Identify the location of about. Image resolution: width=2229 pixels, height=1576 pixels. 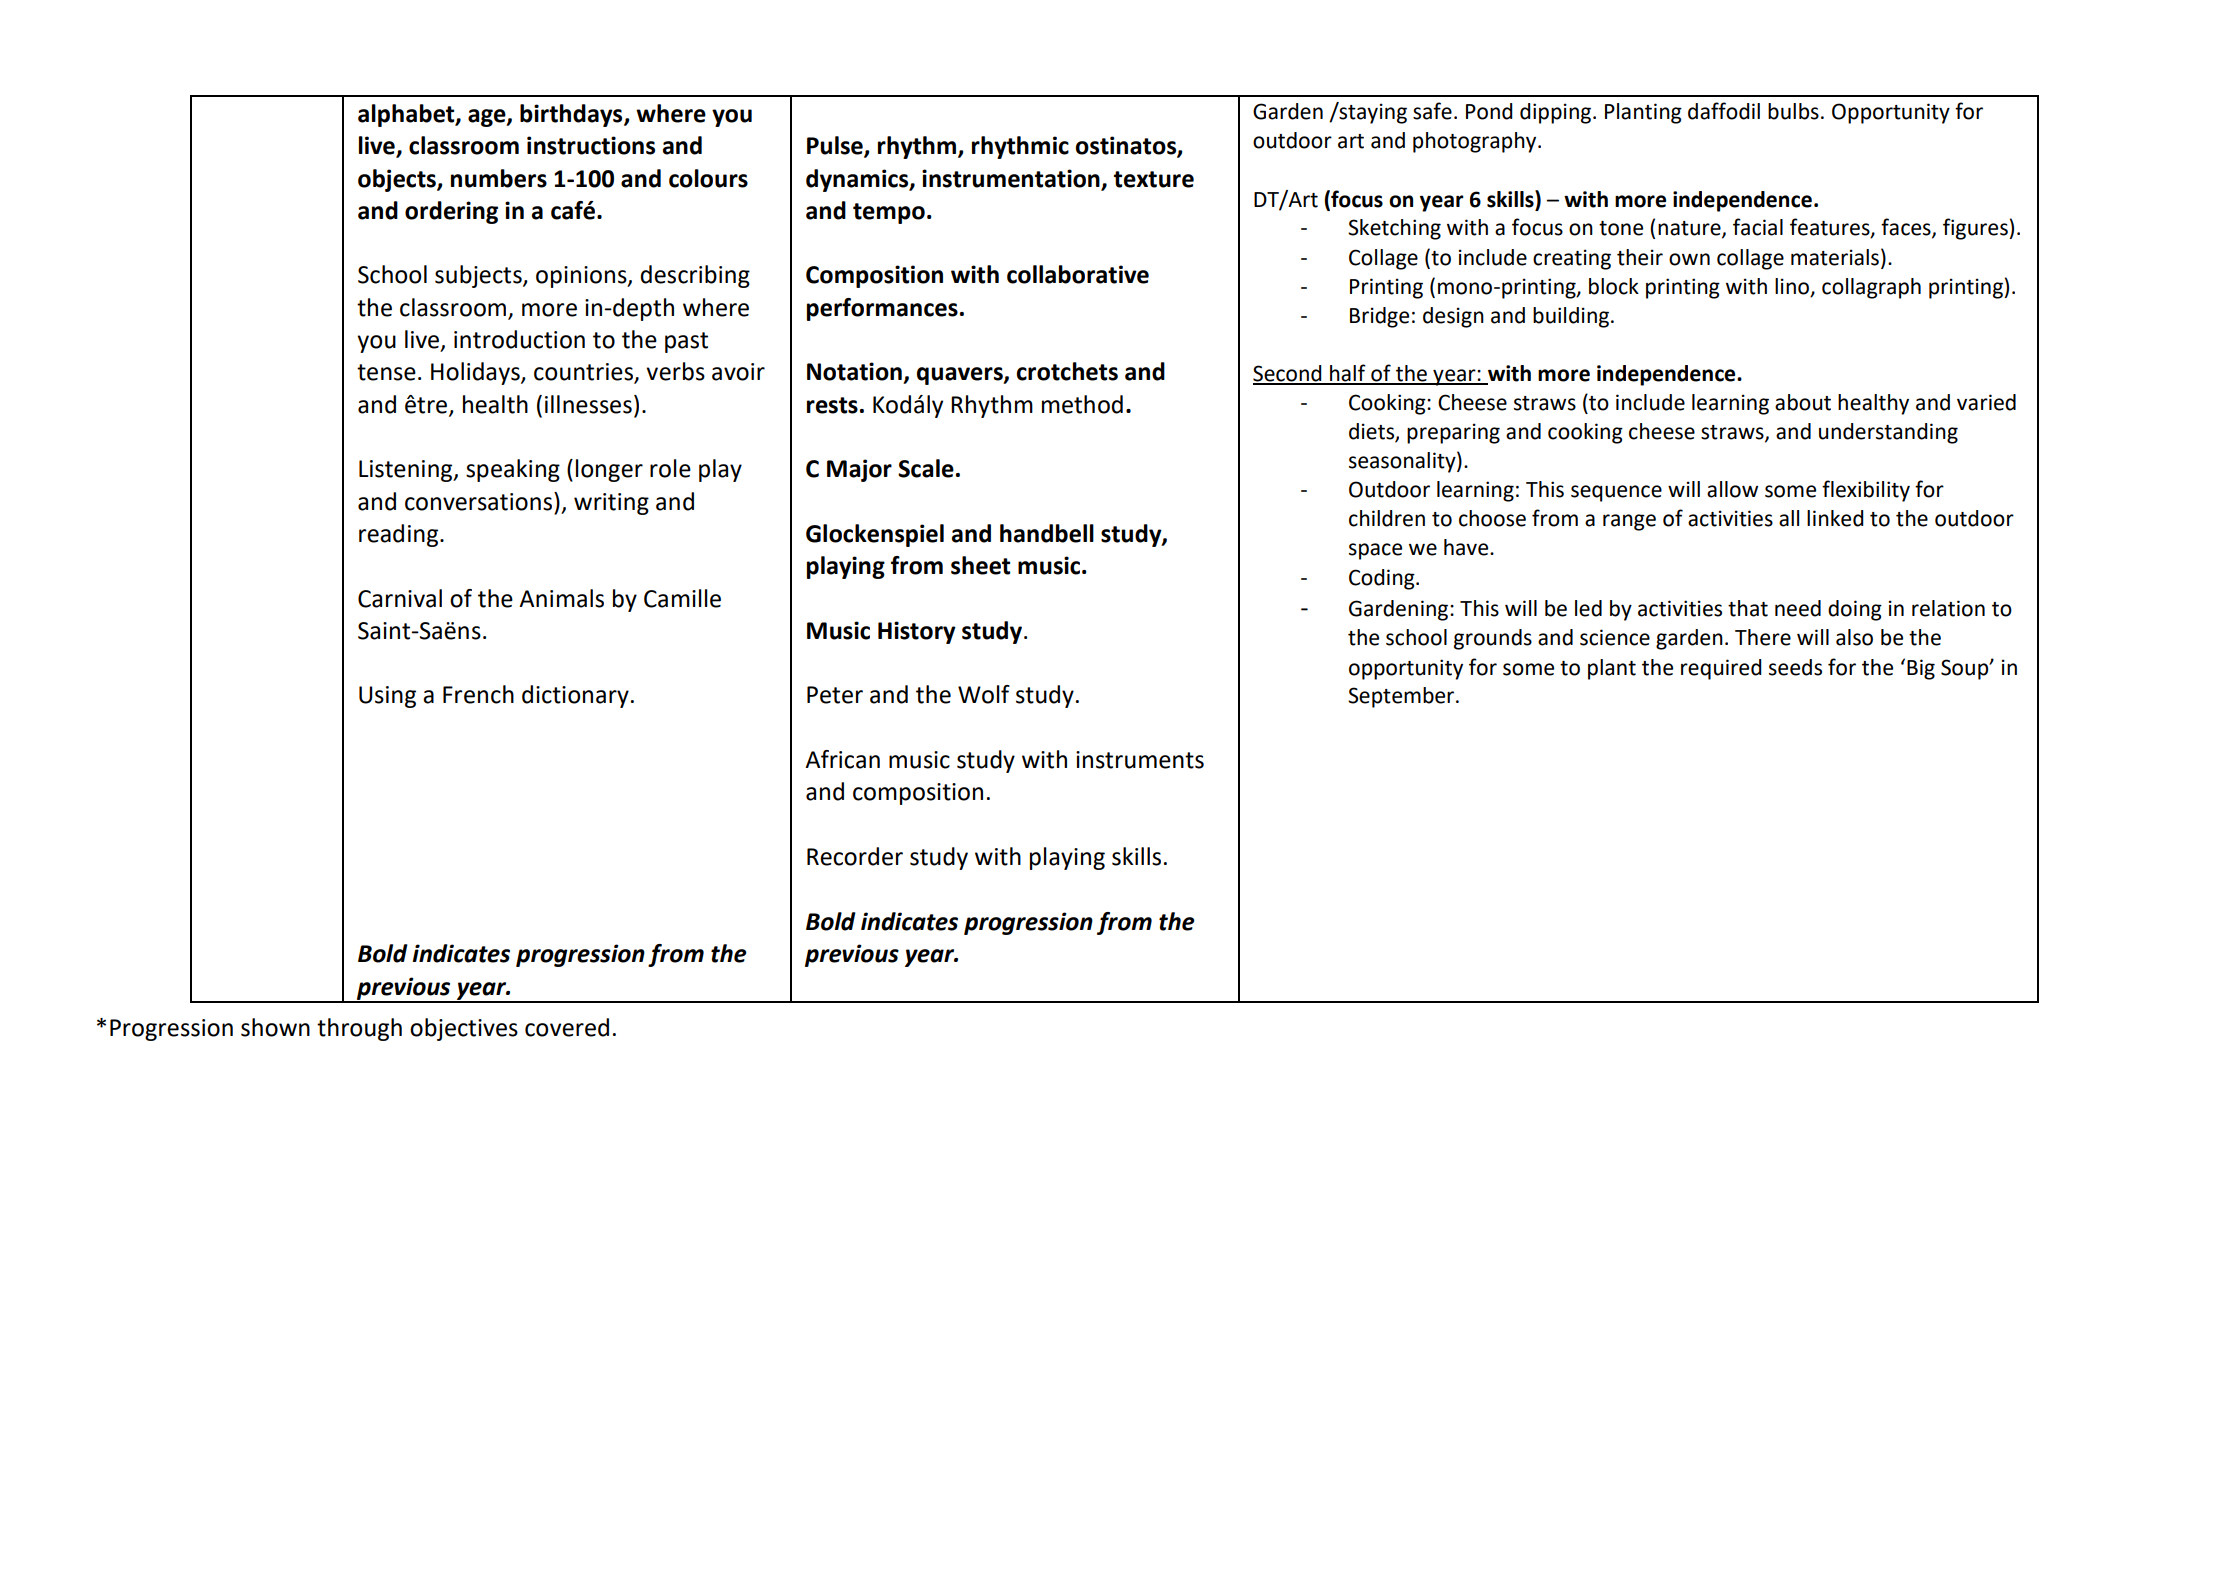
(1803, 402).
